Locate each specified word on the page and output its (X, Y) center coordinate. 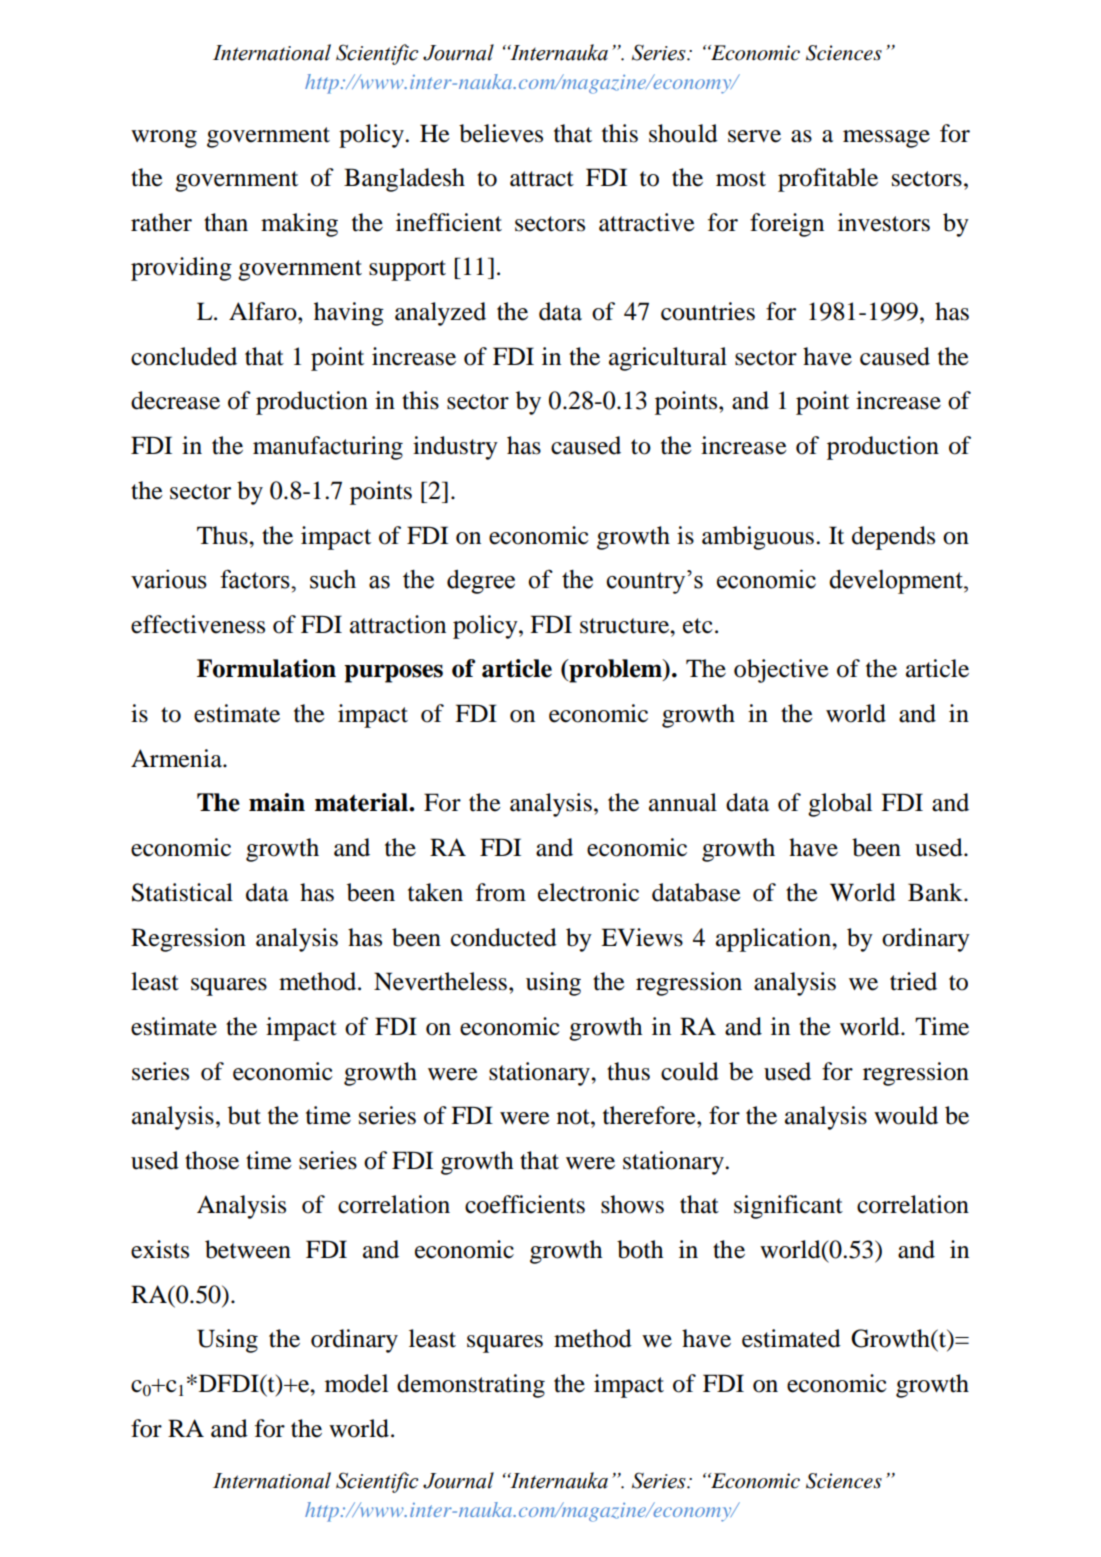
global (840, 805)
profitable (828, 180)
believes (501, 133)
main (277, 802)
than (226, 222)
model (356, 1383)
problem (615, 671)
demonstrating (471, 1386)
